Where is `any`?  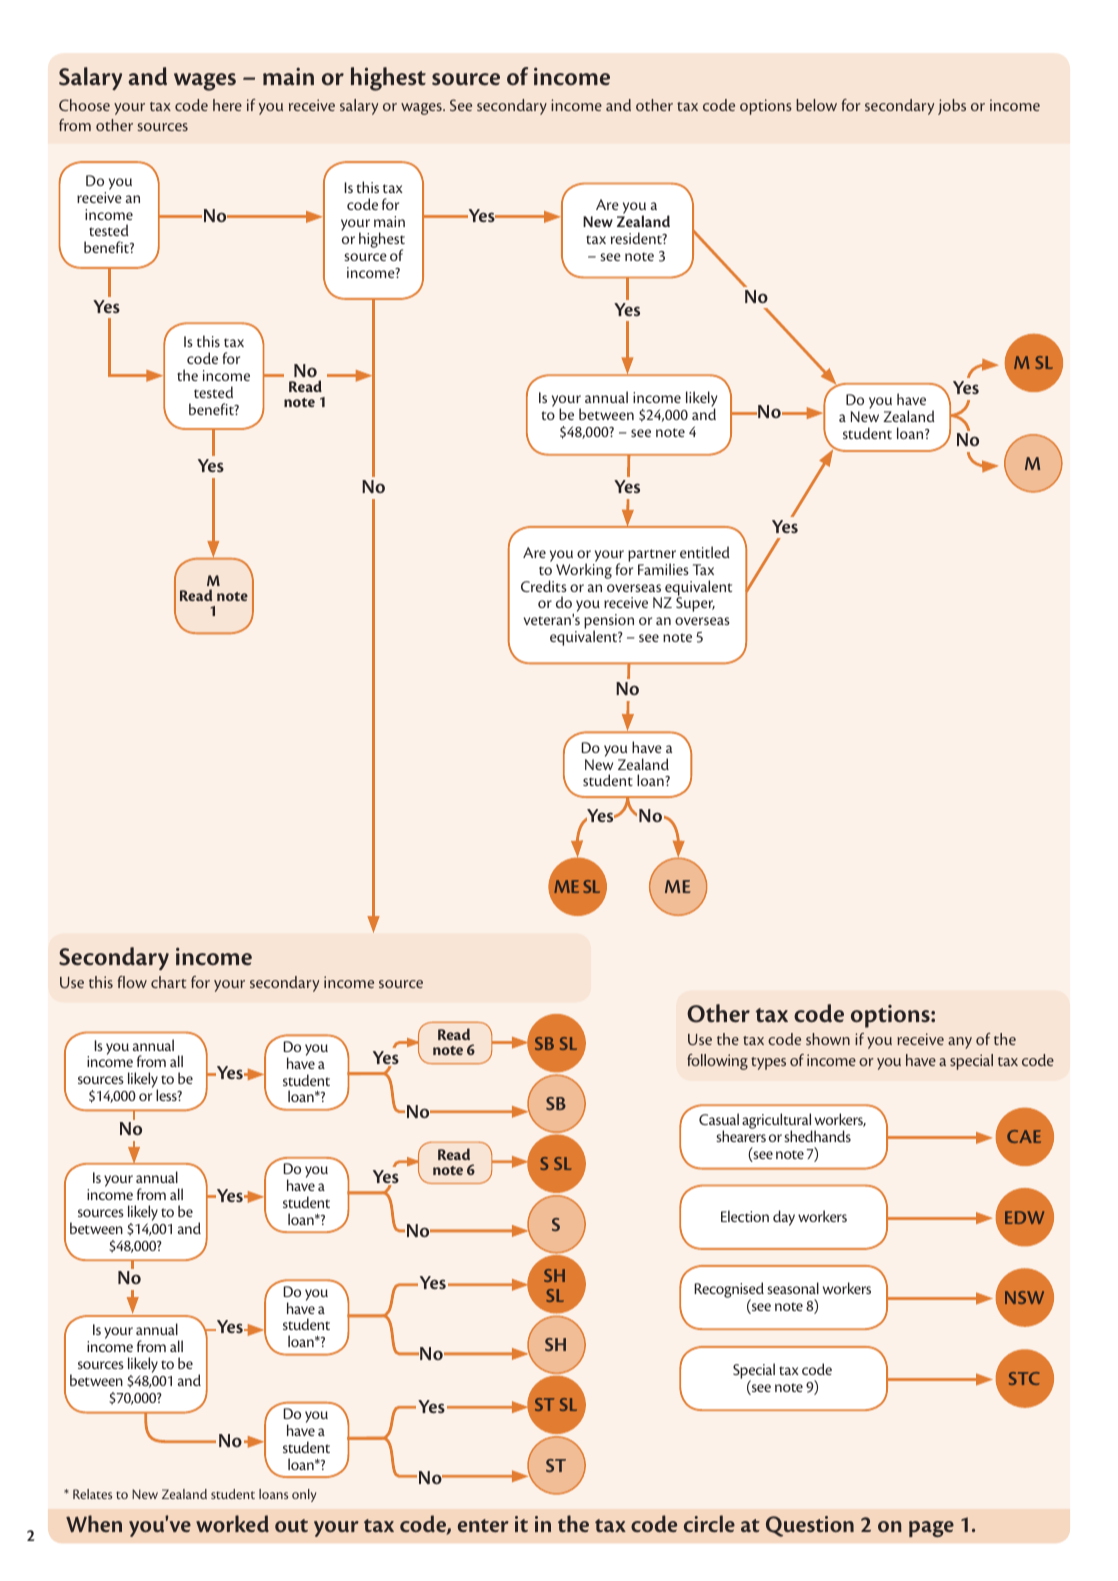
any is located at coordinates (960, 1043).
